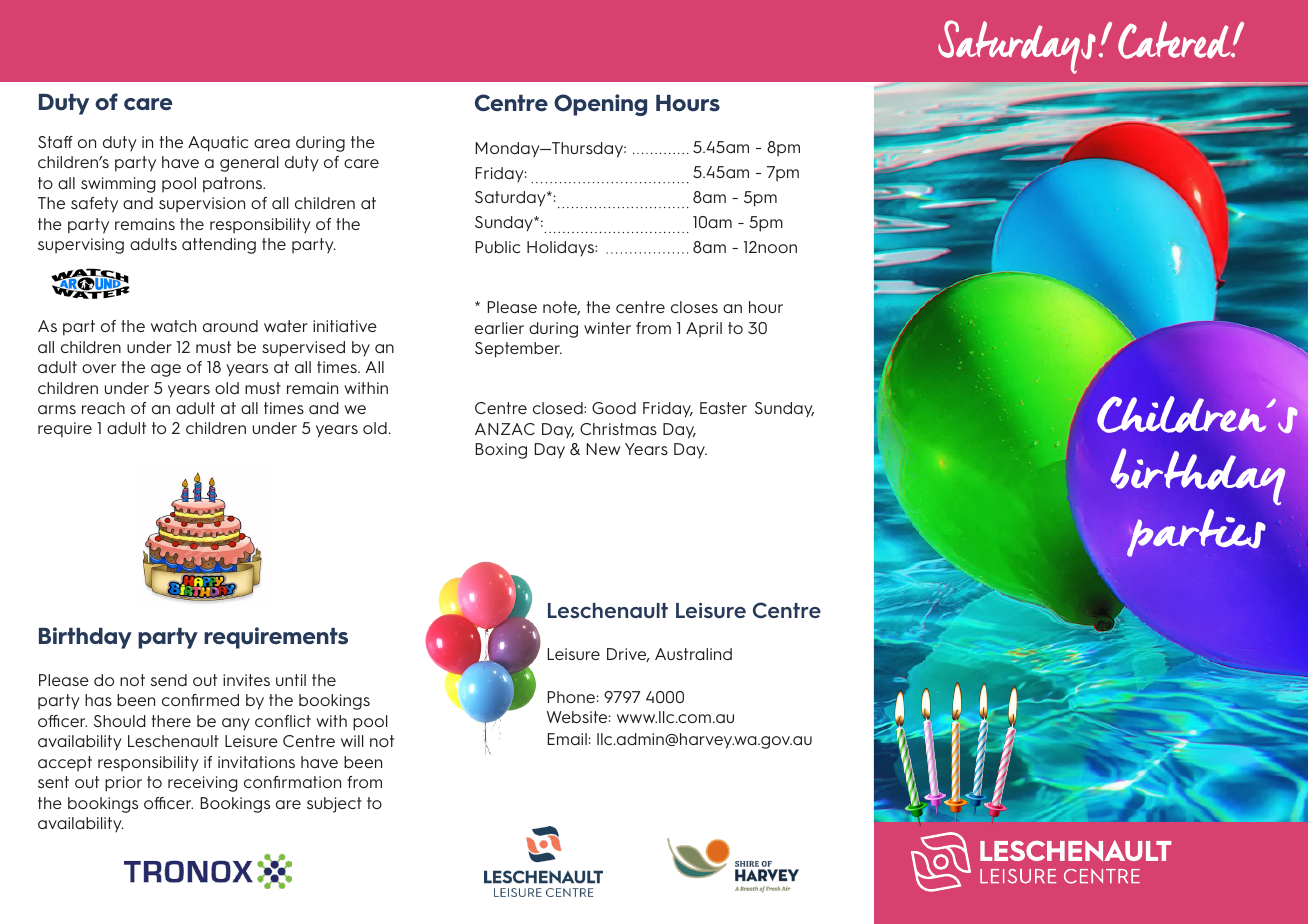 Image resolution: width=1308 pixels, height=924 pixels. What do you see at coordinates (600, 105) in the screenshot?
I see `Opening` at bounding box center [600, 105].
